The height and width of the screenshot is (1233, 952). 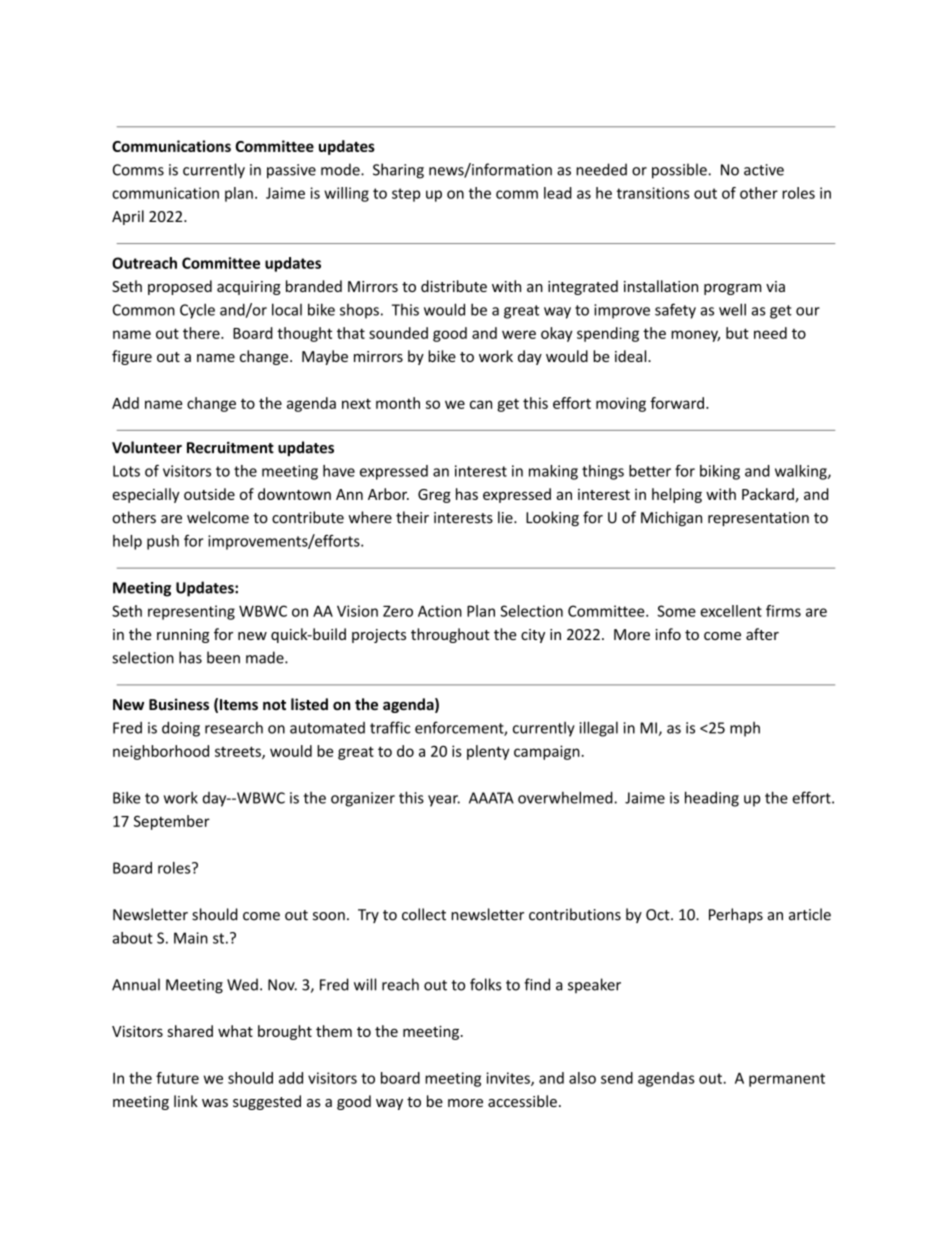 What do you see at coordinates (128, 217) in the screenshot?
I see `April` at bounding box center [128, 217].
